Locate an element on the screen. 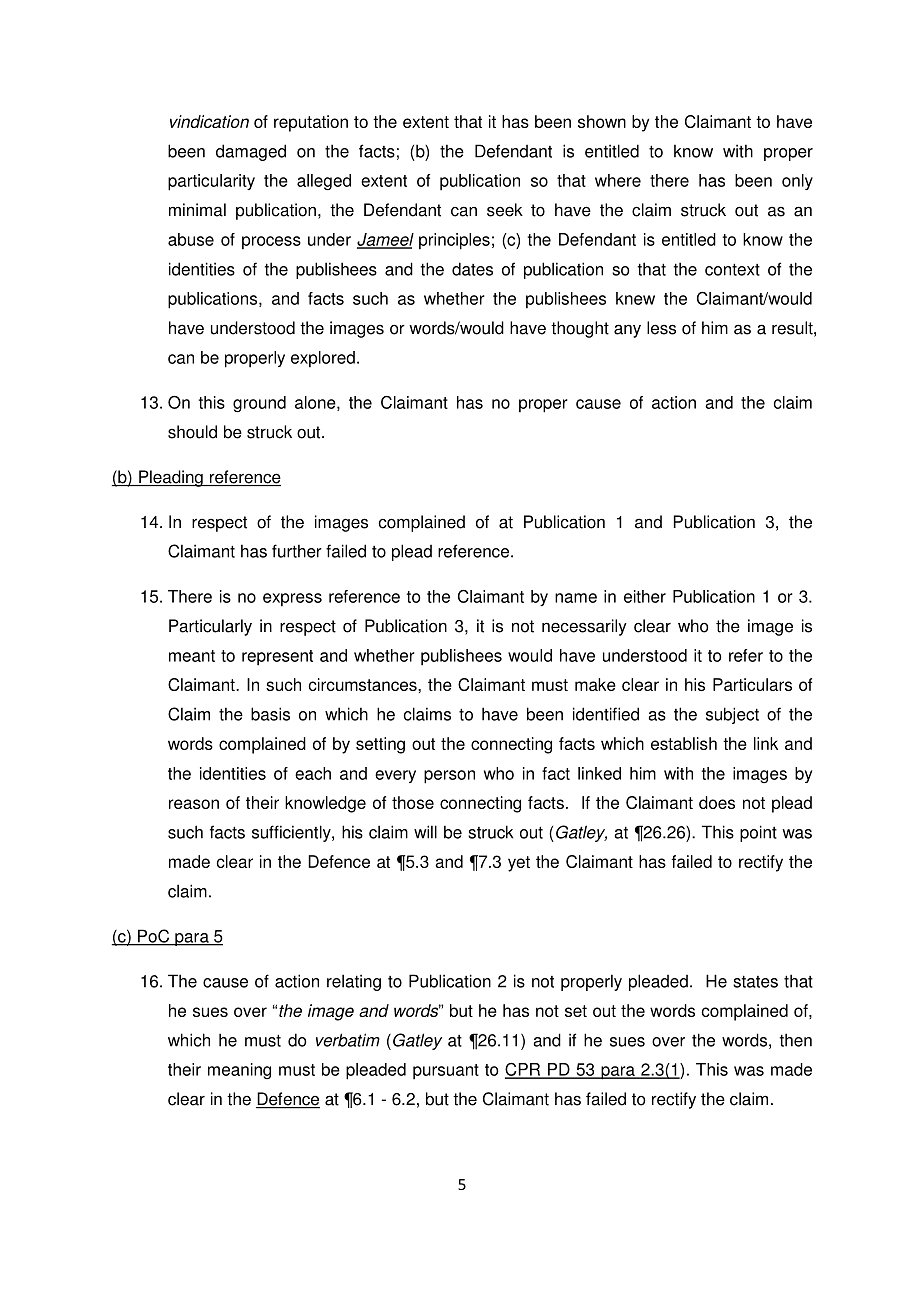 Image resolution: width=924 pixels, height=1308 pixels. either is located at coordinates (645, 596).
